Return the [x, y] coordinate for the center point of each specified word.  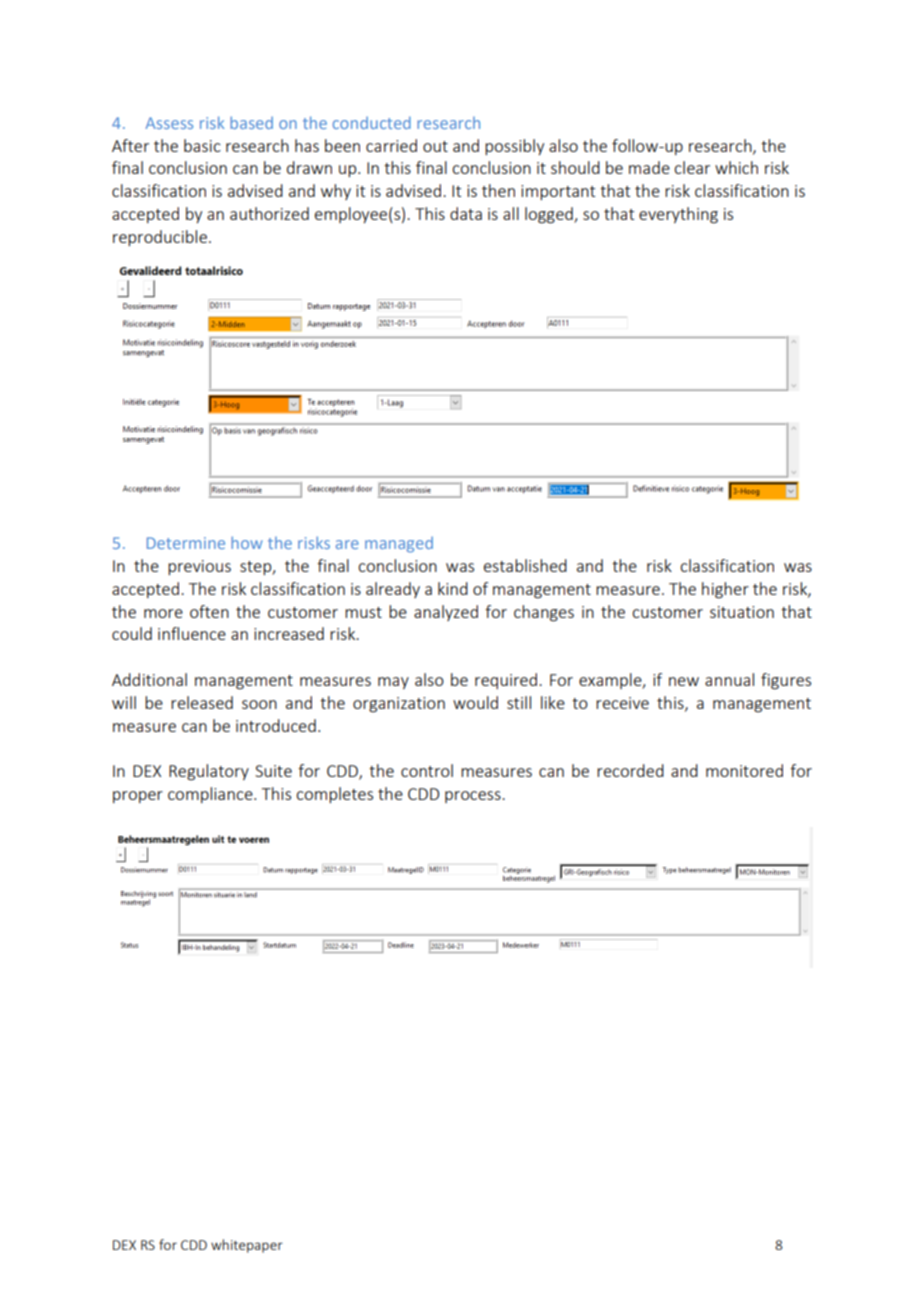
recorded [630, 770]
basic [202, 145]
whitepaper [247, 1246]
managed [399, 545]
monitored [744, 770]
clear [692, 167]
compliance [211, 795]
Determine [186, 543]
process [474, 797]
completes [334, 795]
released [202, 702]
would [475, 702]
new [684, 681]
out [435, 146]
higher [725, 590]
